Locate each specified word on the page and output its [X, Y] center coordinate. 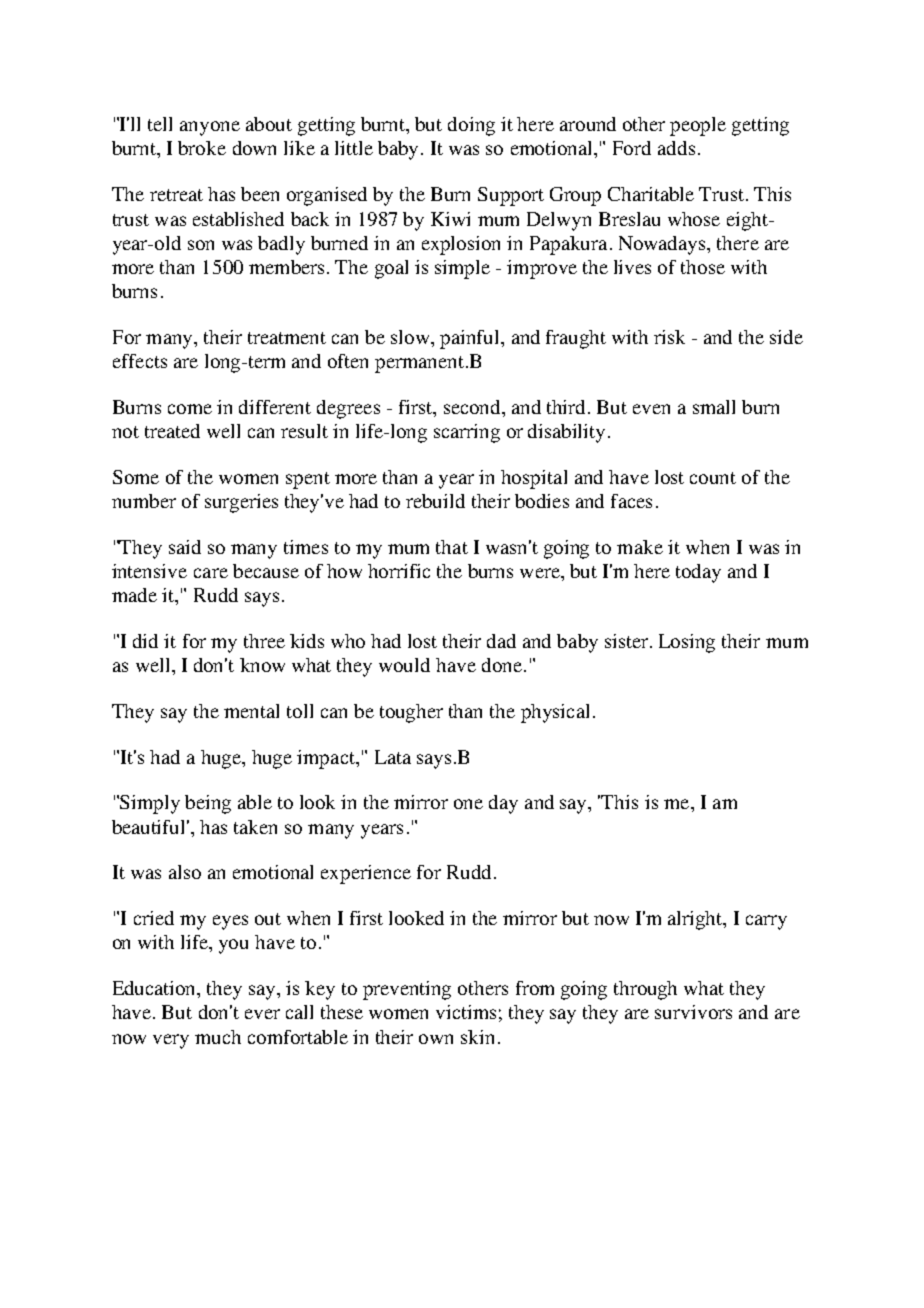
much [218, 1037]
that [452, 547]
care [211, 573]
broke [202, 148]
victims [466, 1012]
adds [676, 148]
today [698, 573]
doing [471, 126]
